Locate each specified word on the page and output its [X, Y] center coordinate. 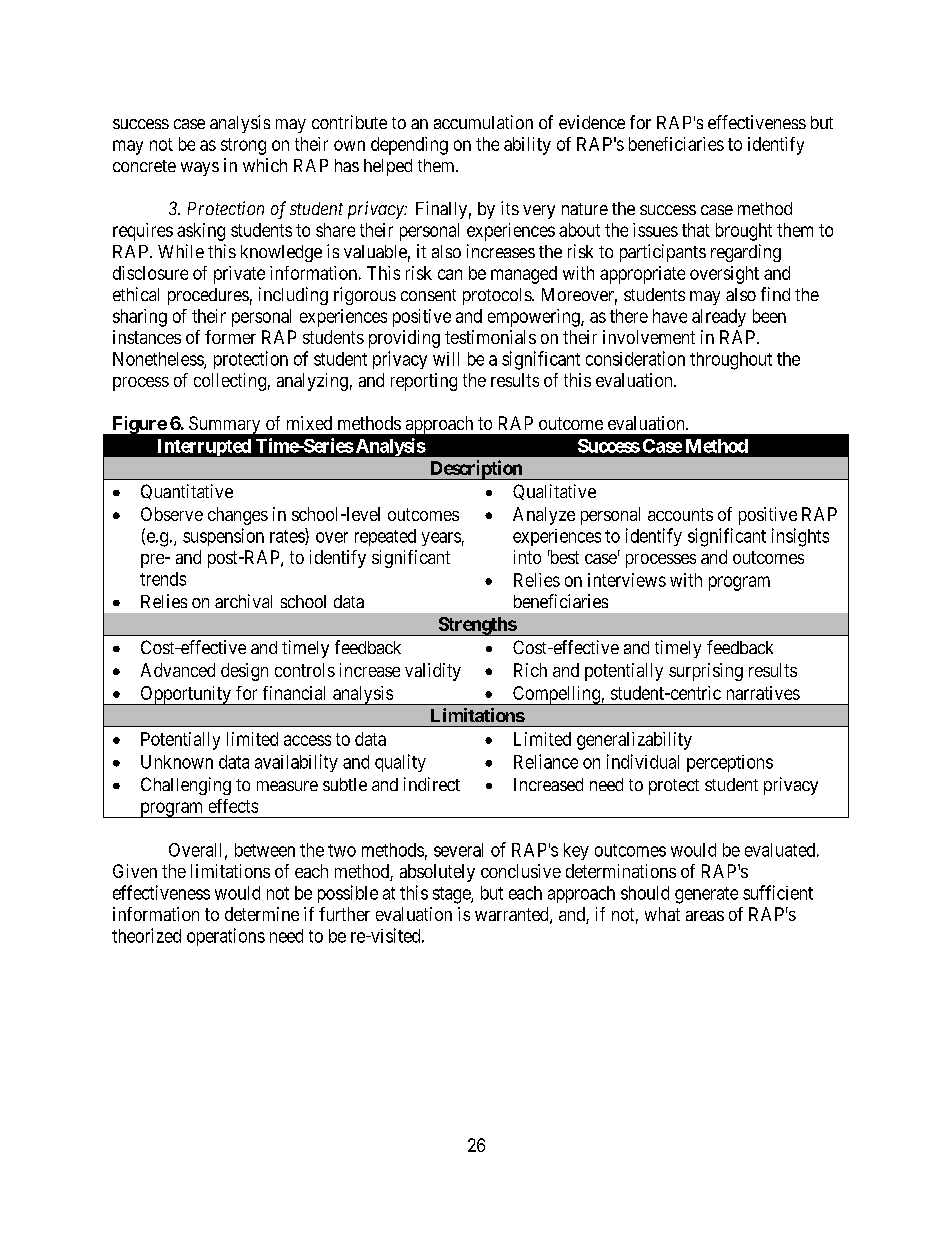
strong [243, 146]
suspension [223, 537]
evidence [592, 122]
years [441, 539]
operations [226, 937]
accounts [680, 514]
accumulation [483, 122]
